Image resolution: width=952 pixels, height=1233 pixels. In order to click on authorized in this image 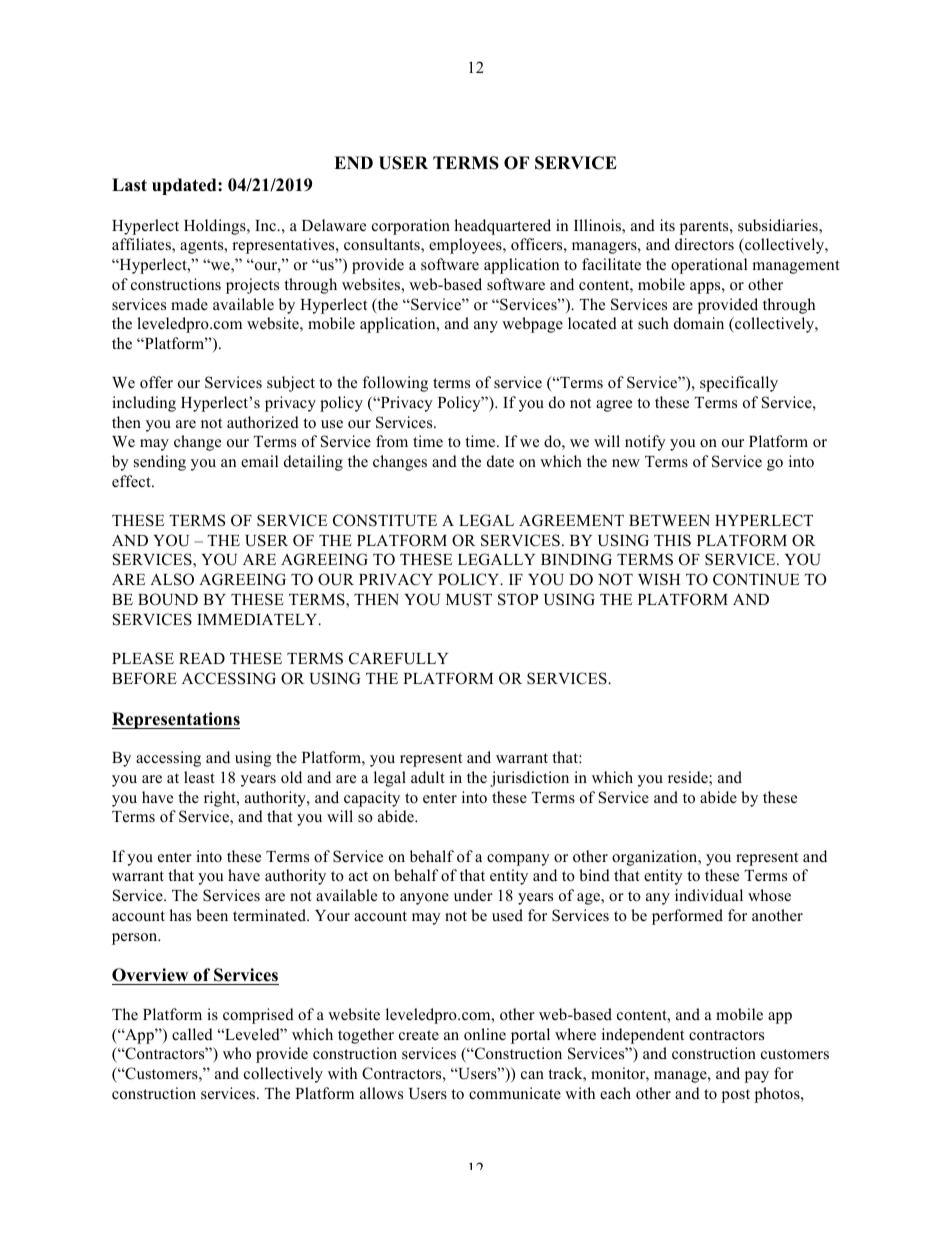, I will do `click(263, 422)`.
